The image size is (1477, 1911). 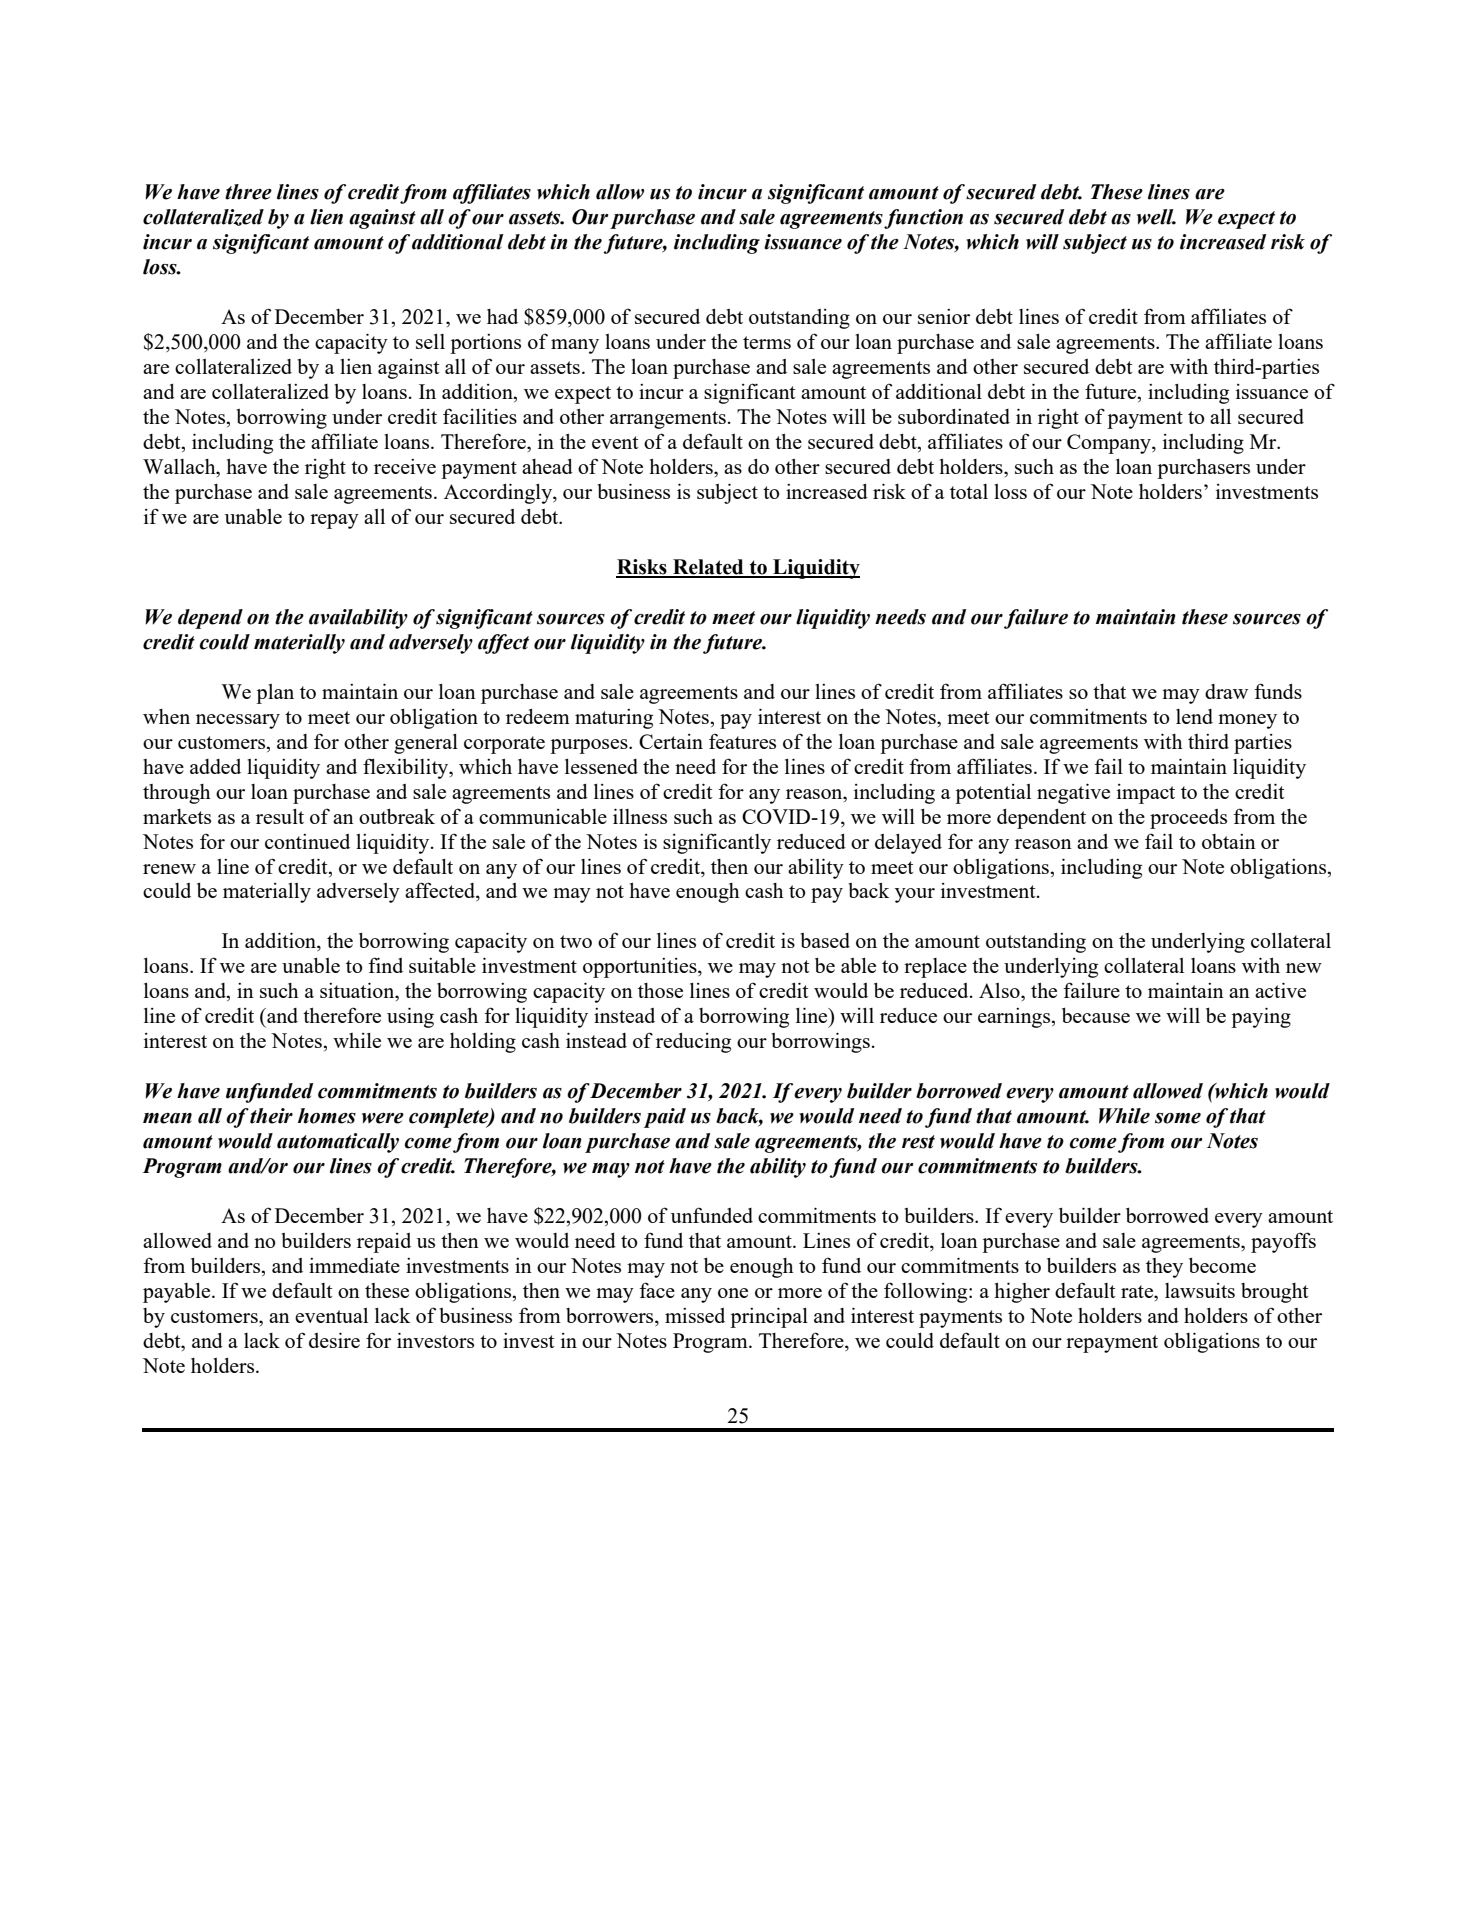 What do you see at coordinates (248, 192) in the image?
I see `three` at bounding box center [248, 192].
